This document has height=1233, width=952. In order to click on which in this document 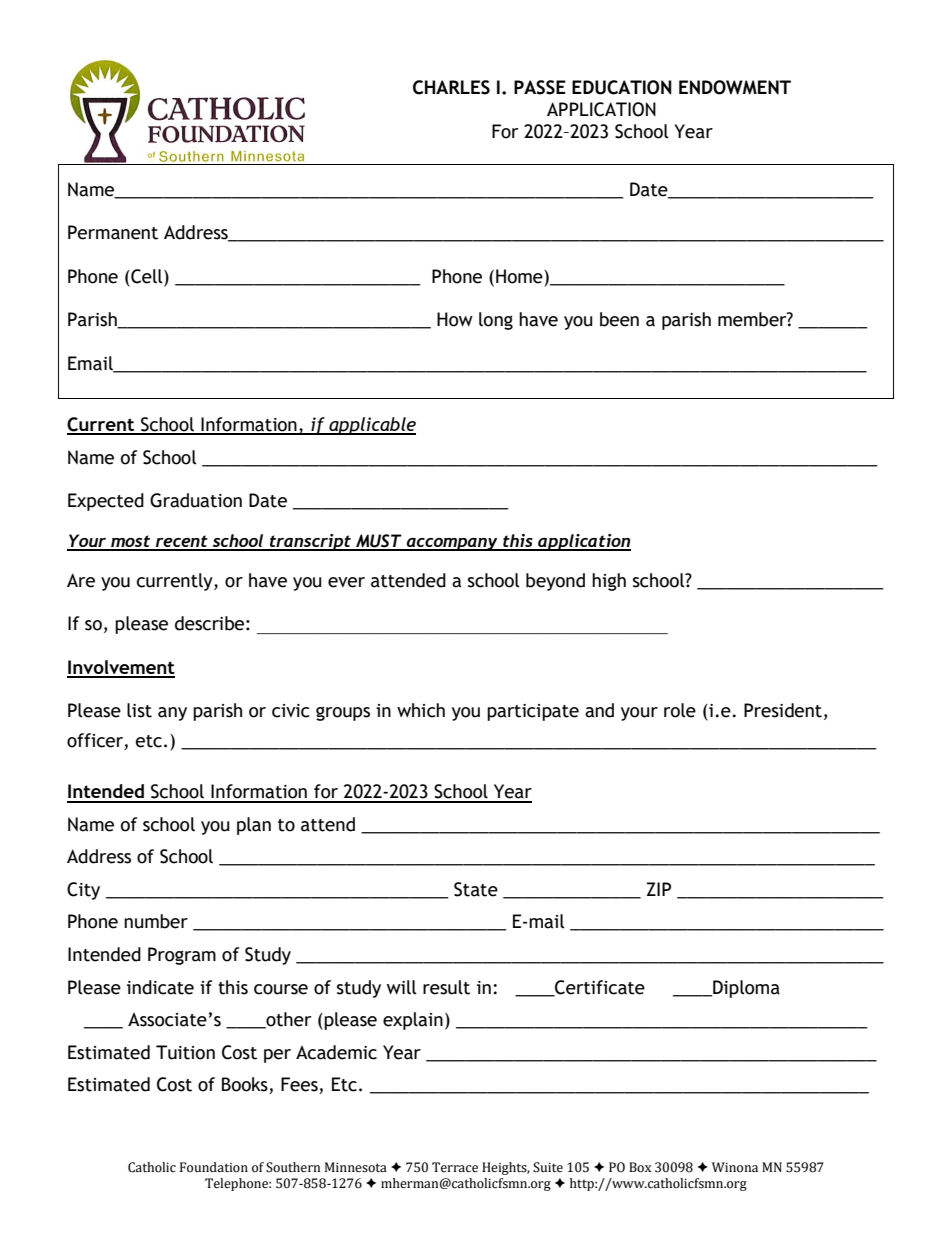, I will do `click(421, 710)`.
